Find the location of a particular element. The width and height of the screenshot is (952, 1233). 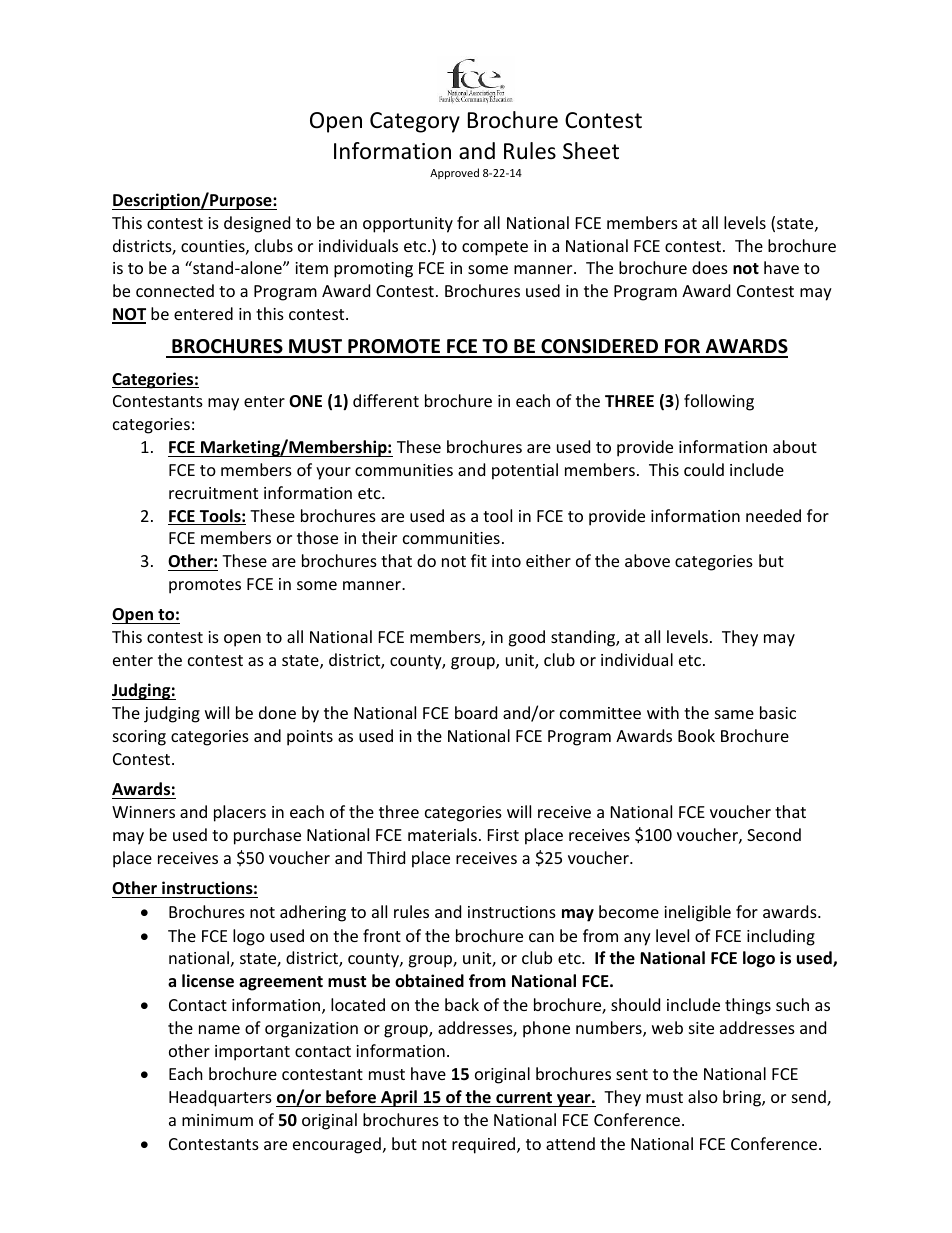

done is located at coordinates (277, 712).
